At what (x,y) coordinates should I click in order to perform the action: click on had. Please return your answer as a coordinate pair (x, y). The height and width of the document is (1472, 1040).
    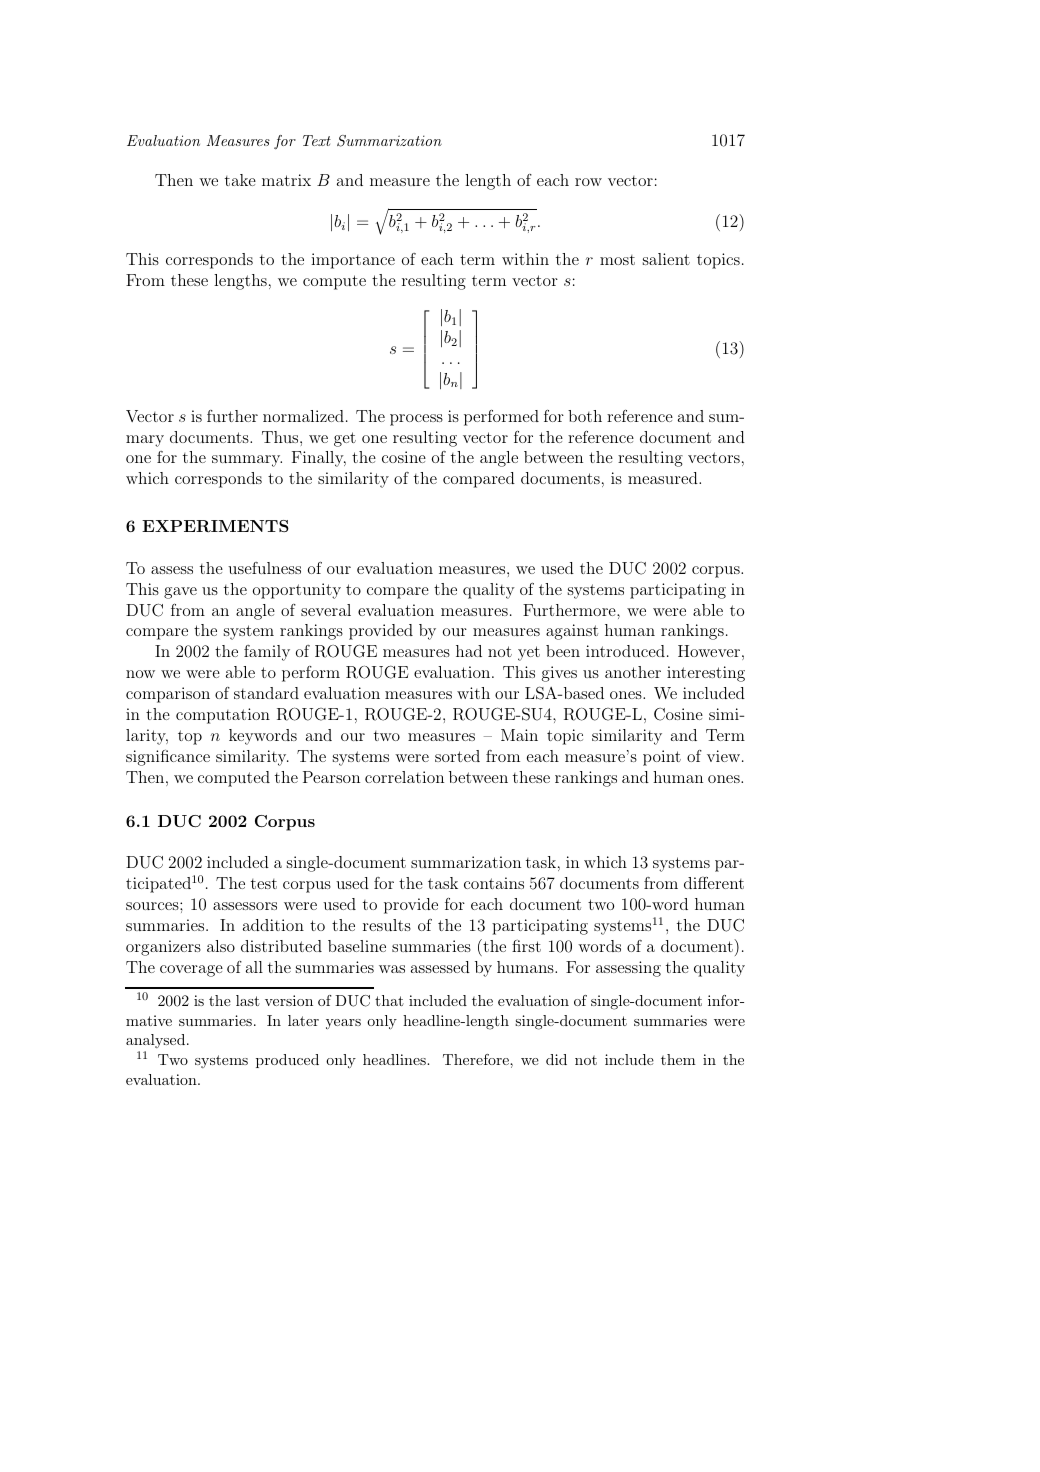
    Looking at the image, I should click on (469, 651).
